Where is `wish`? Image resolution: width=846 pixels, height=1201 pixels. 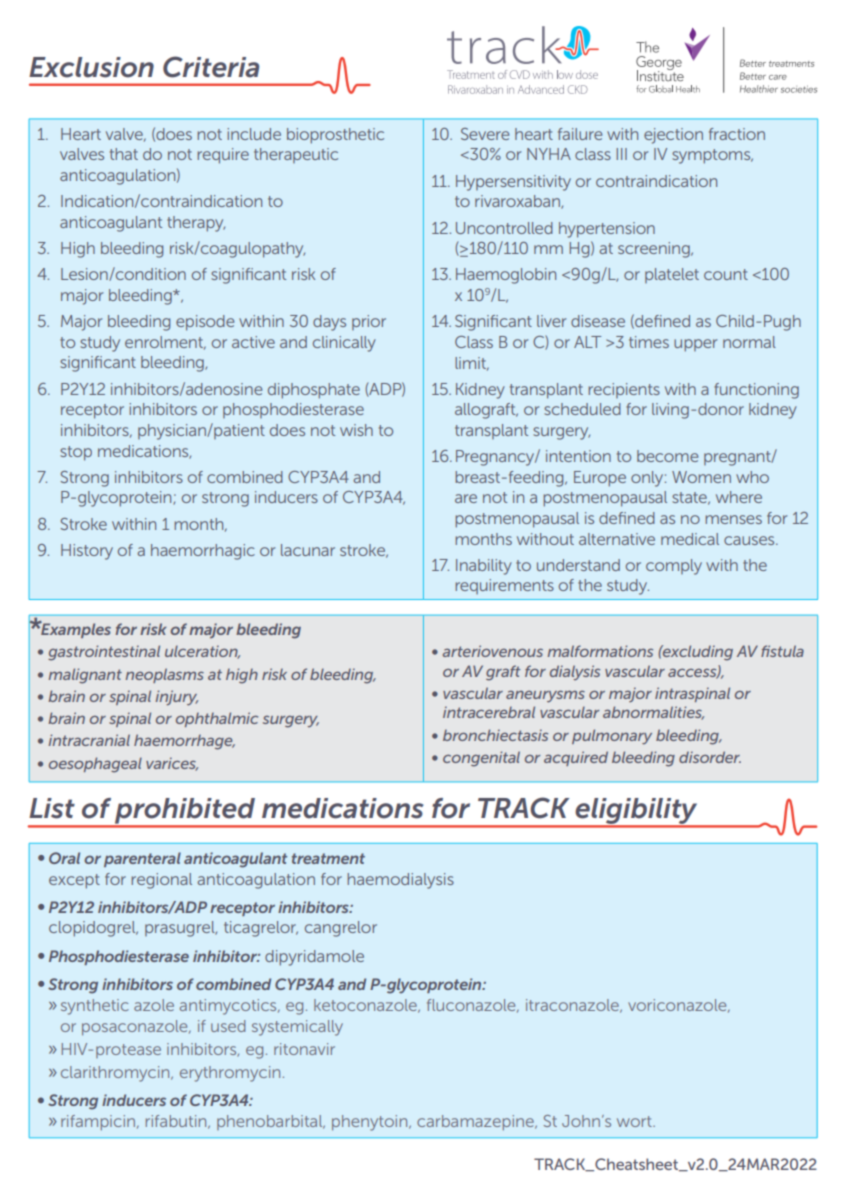 wish is located at coordinates (356, 430).
